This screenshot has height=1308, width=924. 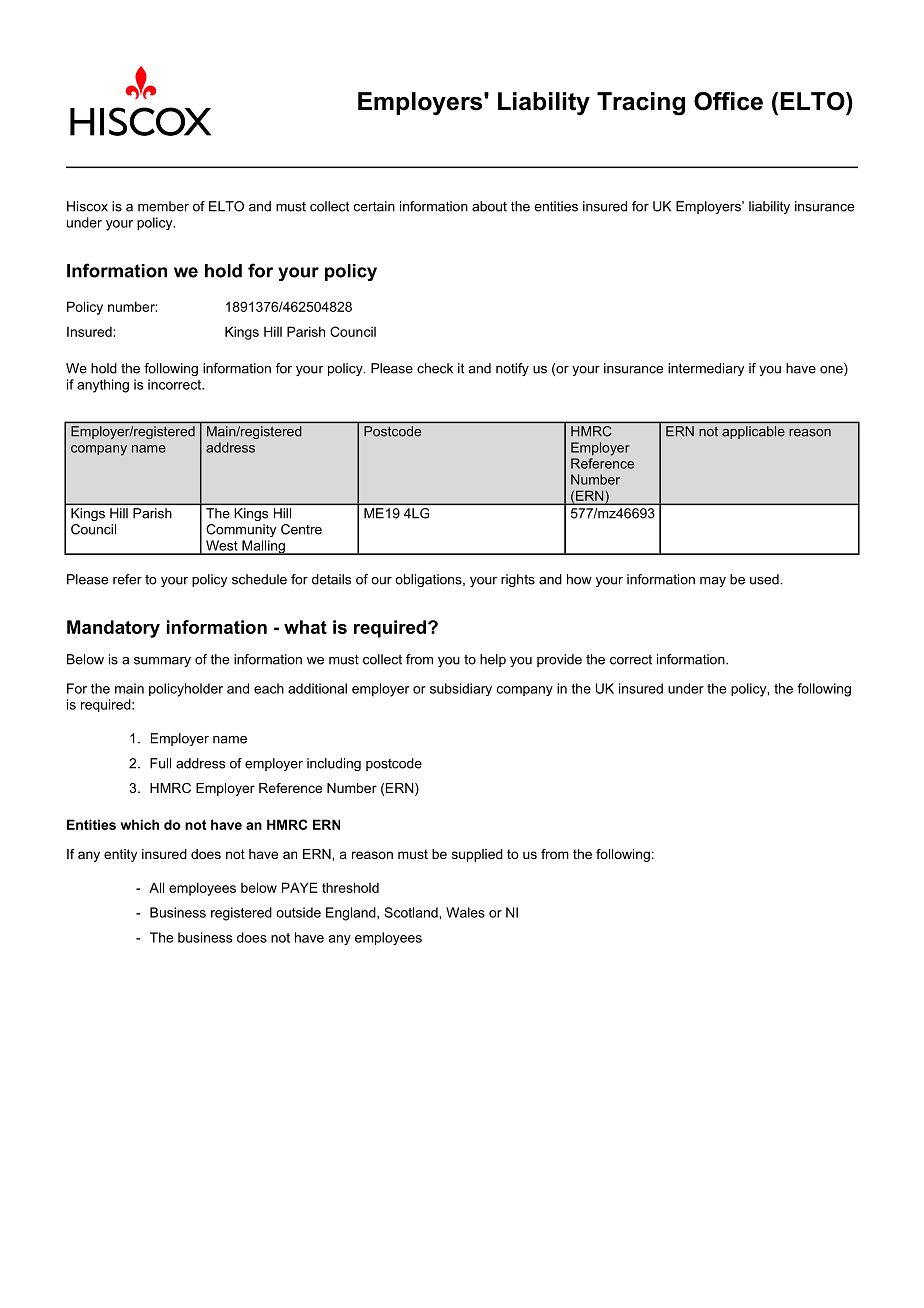 I want to click on may, so click(x=713, y=582).
